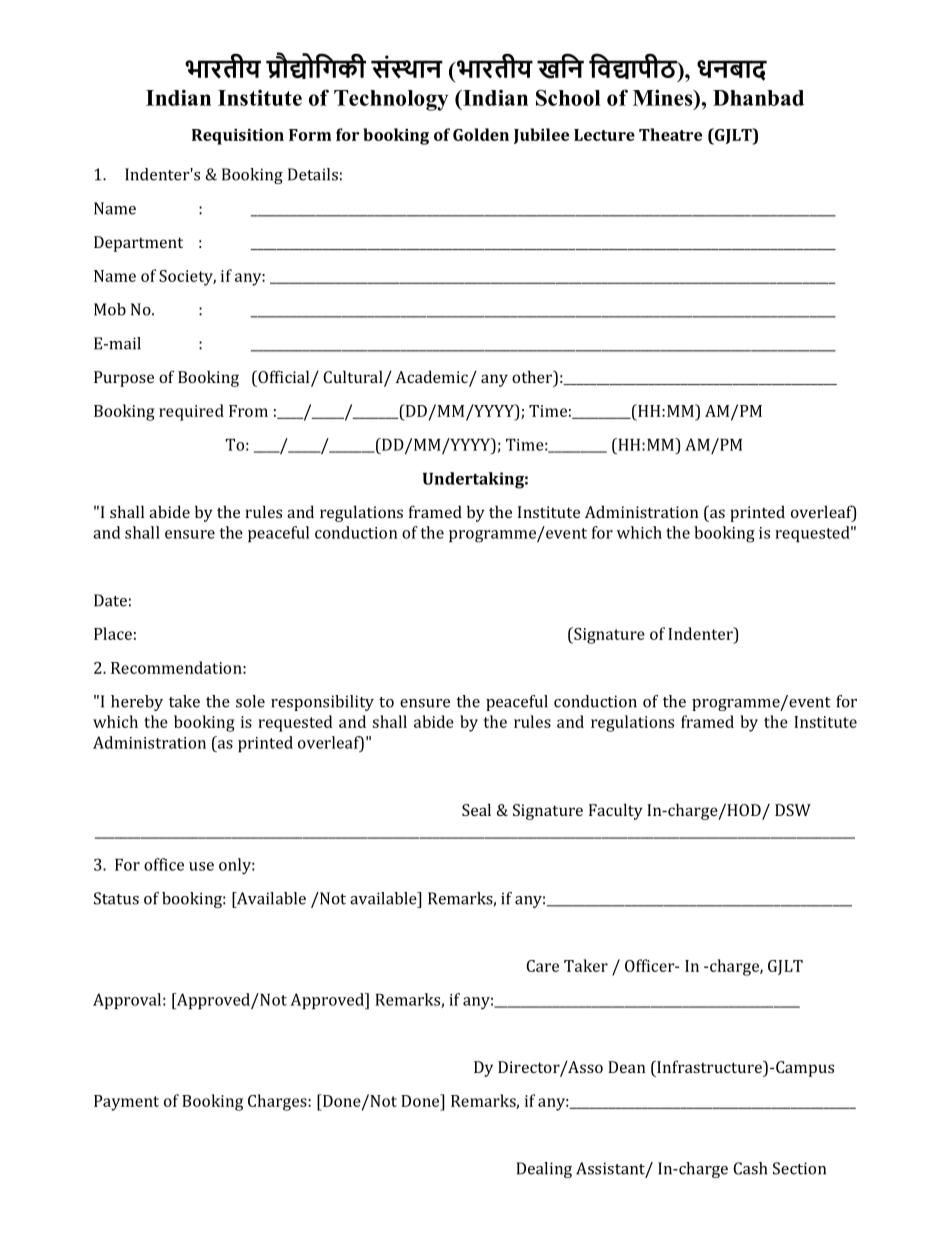 This screenshot has height=1233, width=952. Describe the element at coordinates (750, 1168) in the screenshot. I see `Cash` at that location.
